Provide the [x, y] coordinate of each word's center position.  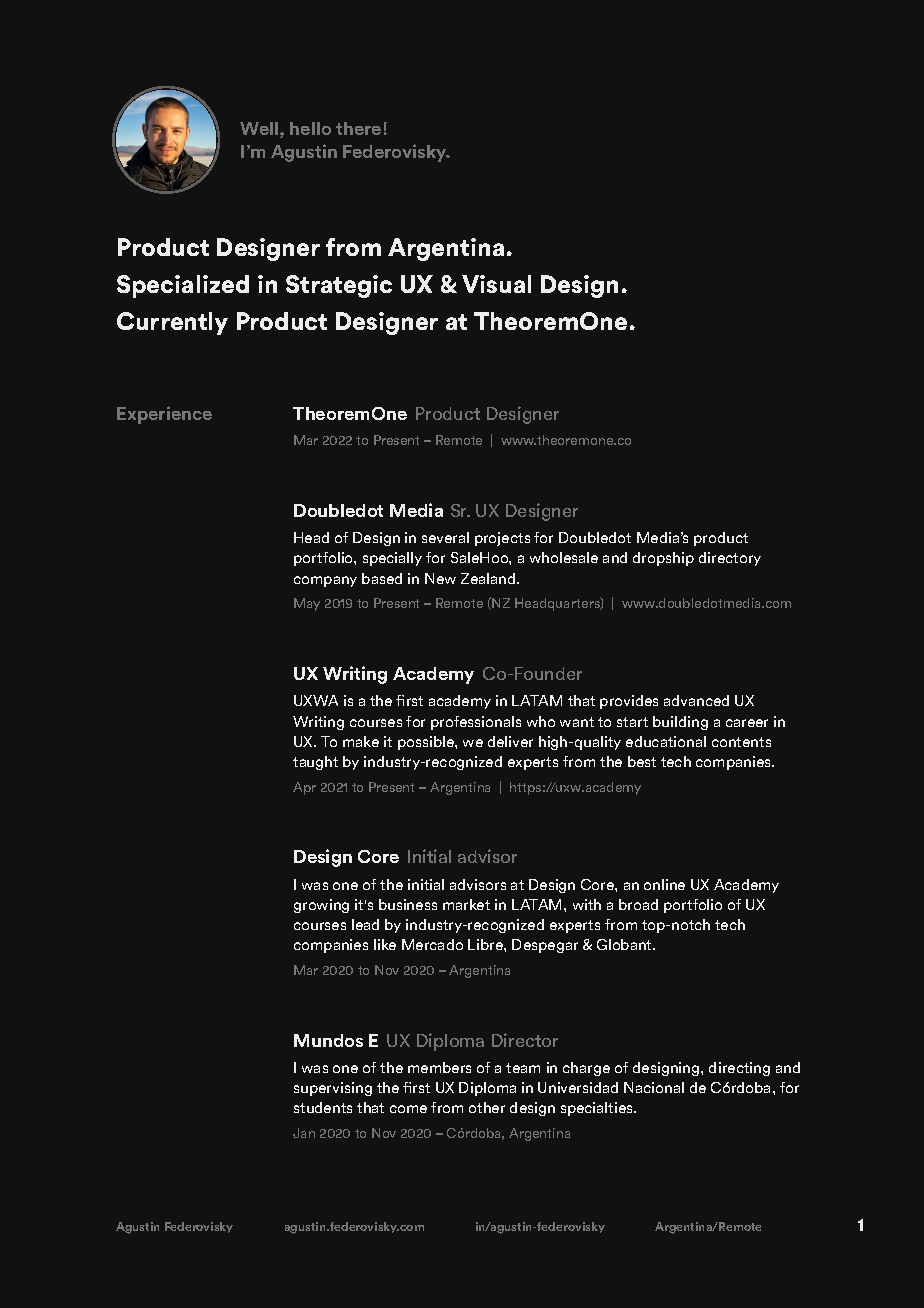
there [358, 128]
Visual [496, 284]
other [487, 1107]
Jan [304, 1133]
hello [310, 128]
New [440, 578]
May [307, 604]
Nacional [654, 1087]
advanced [696, 700]
